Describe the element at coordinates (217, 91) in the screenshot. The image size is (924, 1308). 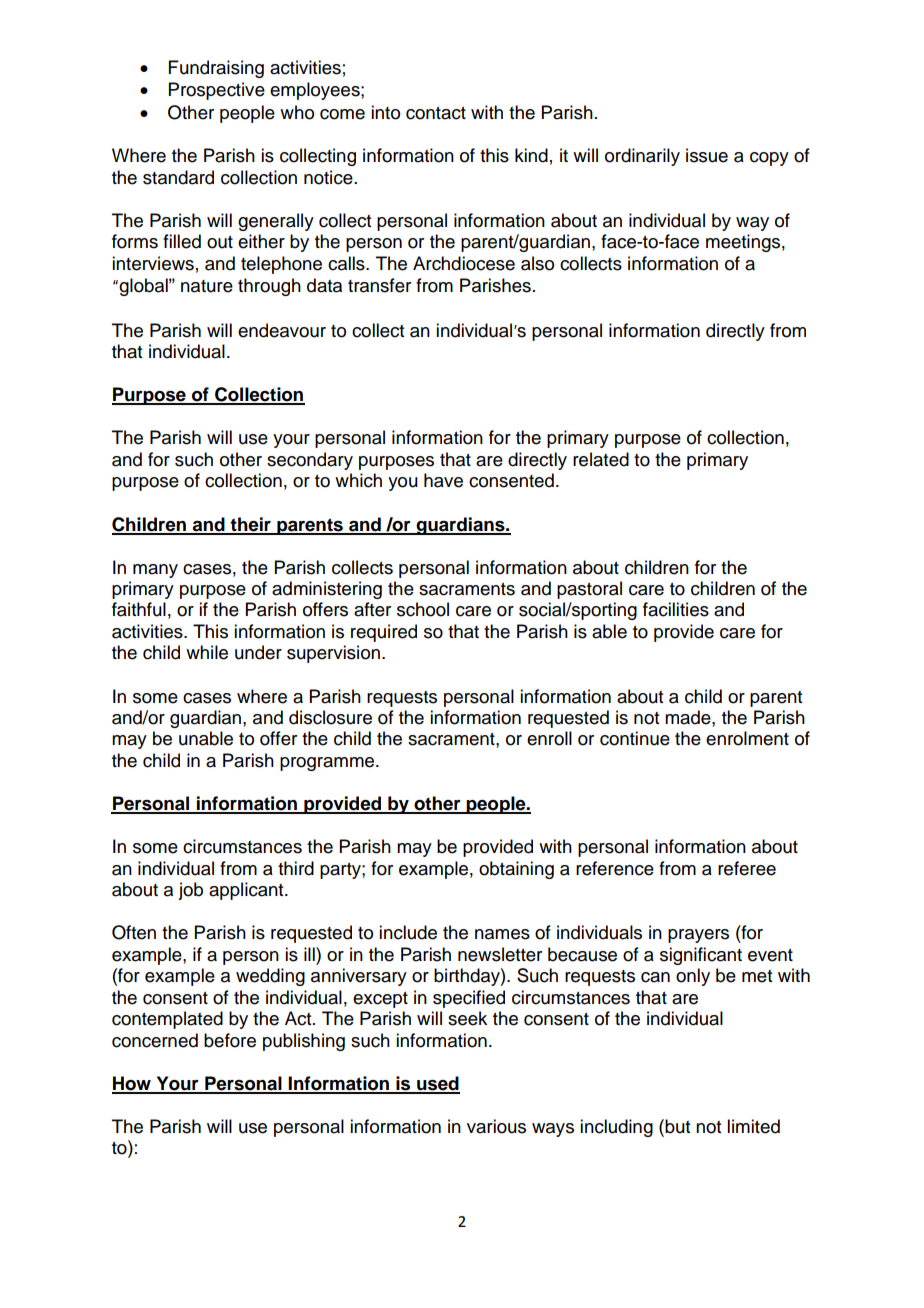
I see `Prospective` at that location.
